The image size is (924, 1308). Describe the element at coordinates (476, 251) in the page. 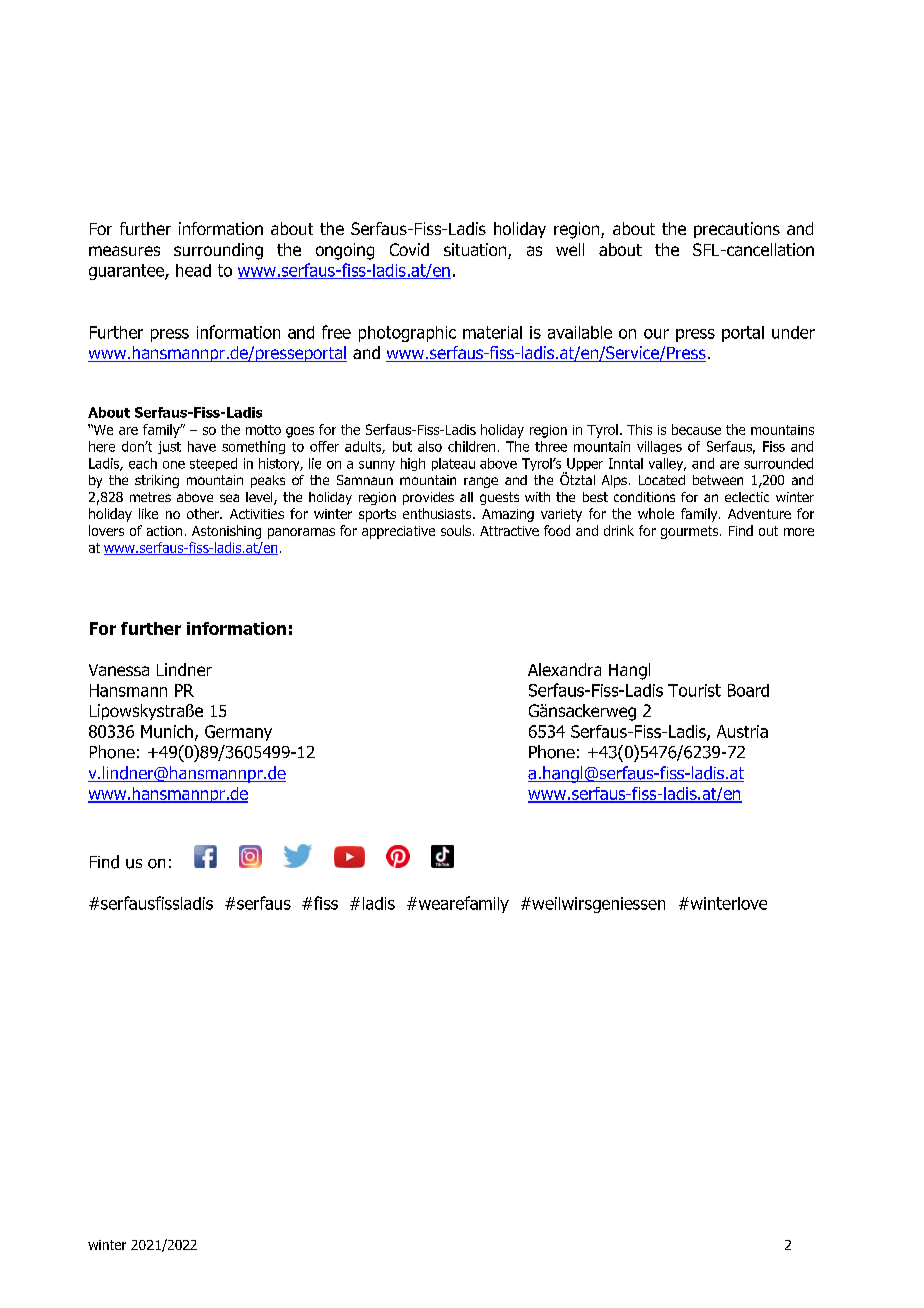

I see `situation` at that location.
